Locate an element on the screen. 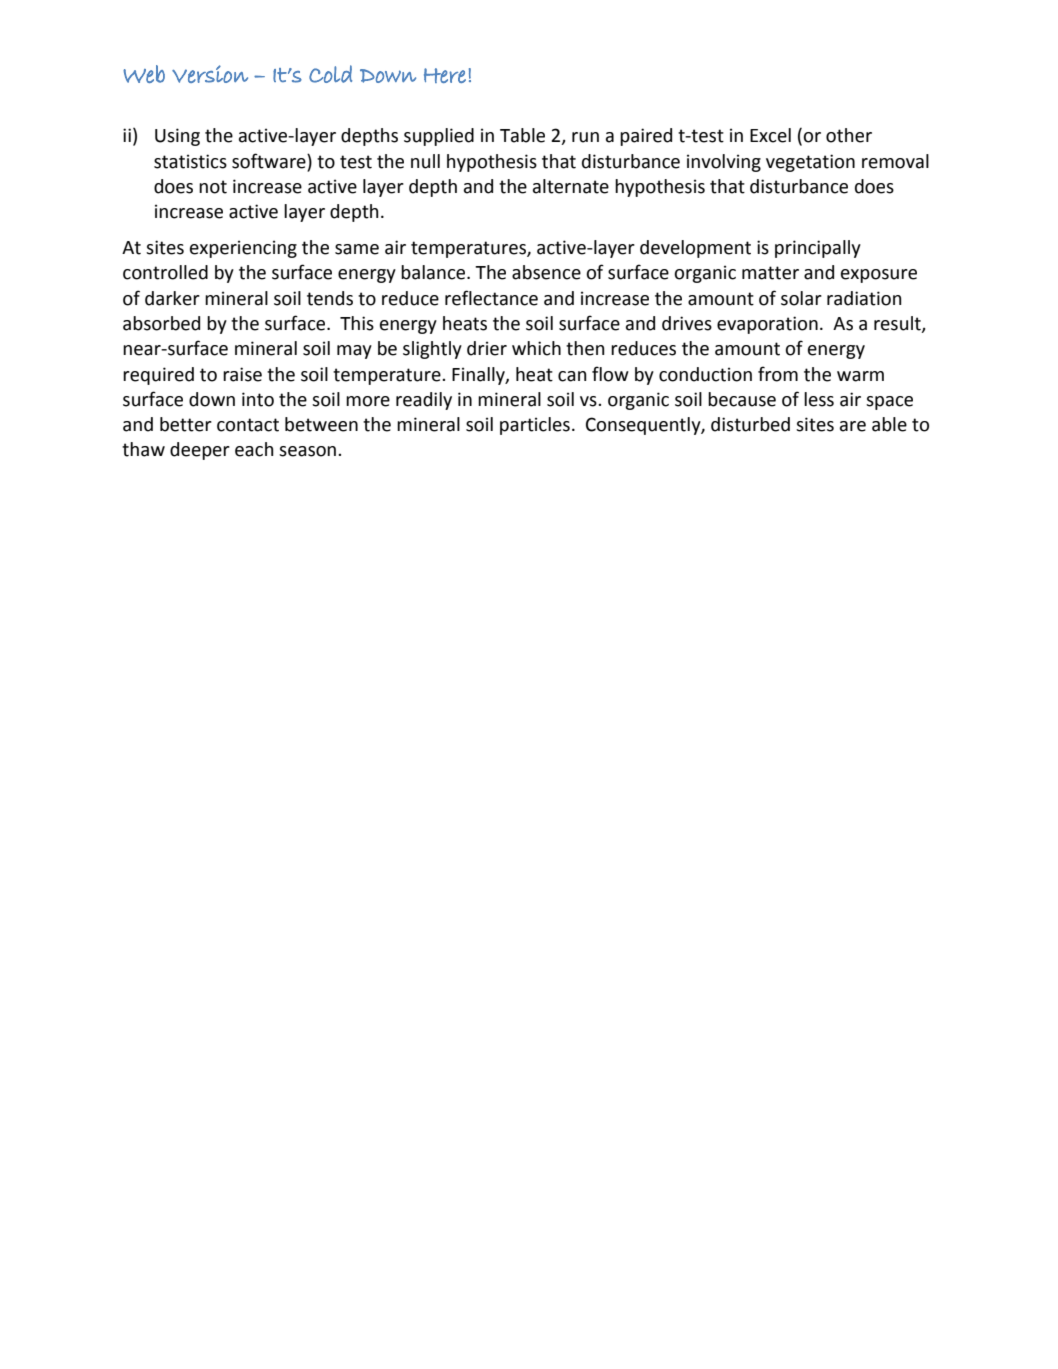 The image size is (1058, 1369). not is located at coordinates (213, 187).
